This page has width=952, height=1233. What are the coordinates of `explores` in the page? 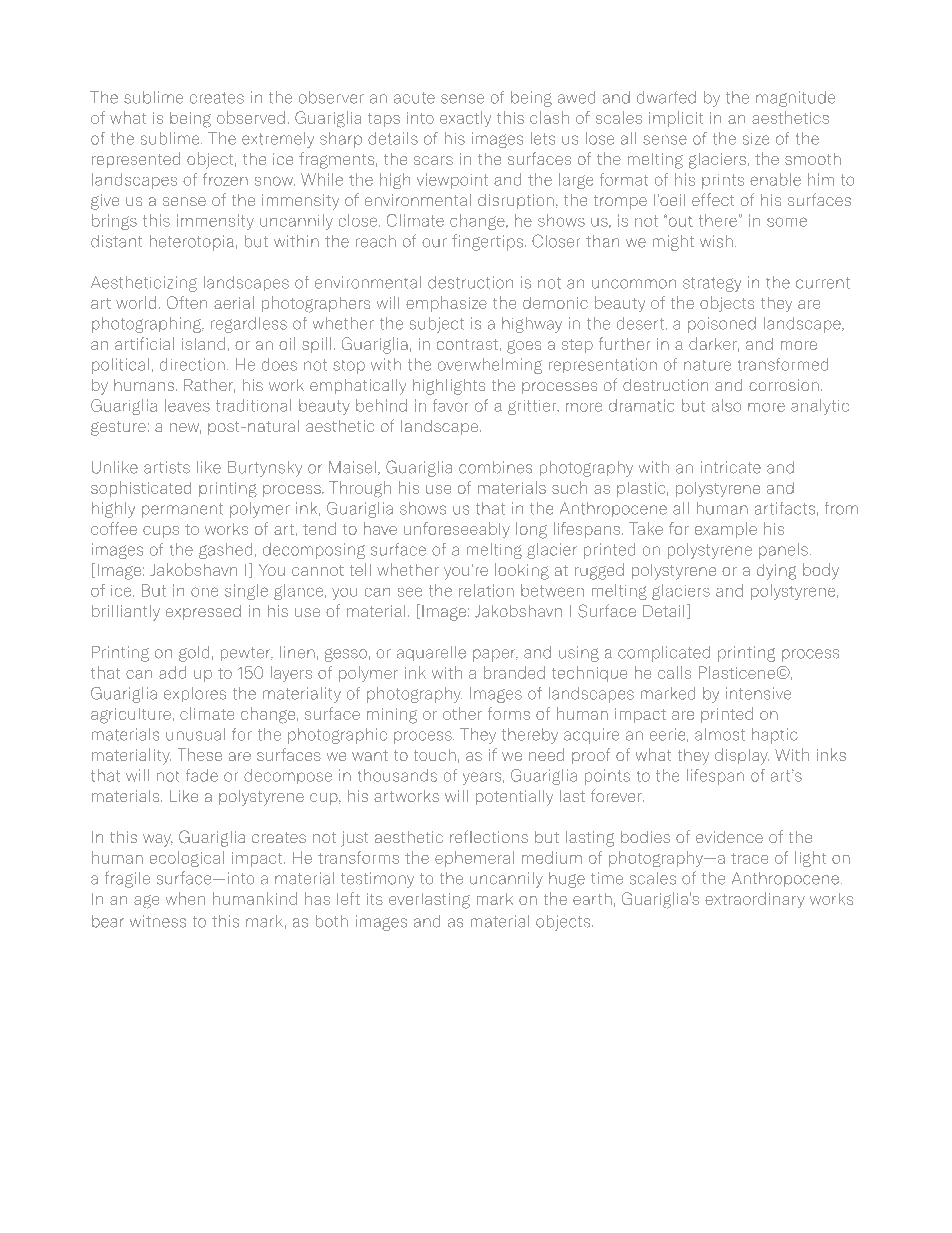 It's located at (195, 694).
